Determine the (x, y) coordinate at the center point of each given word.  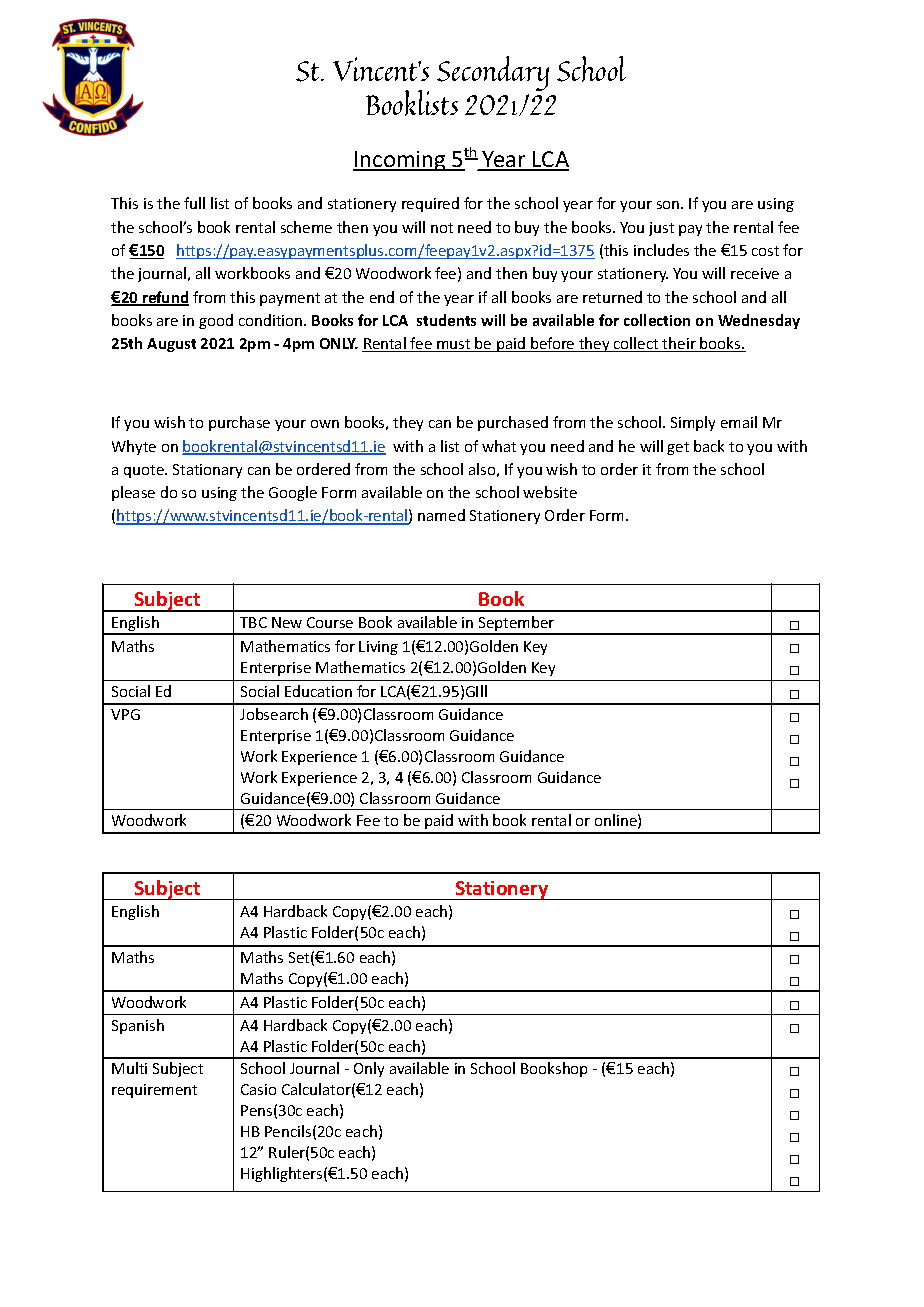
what (499, 446)
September (517, 625)
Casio (258, 1089)
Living (378, 648)
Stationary (207, 471)
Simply (693, 423)
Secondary (493, 73)
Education (318, 691)
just (661, 229)
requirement (154, 1091)
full (194, 203)
